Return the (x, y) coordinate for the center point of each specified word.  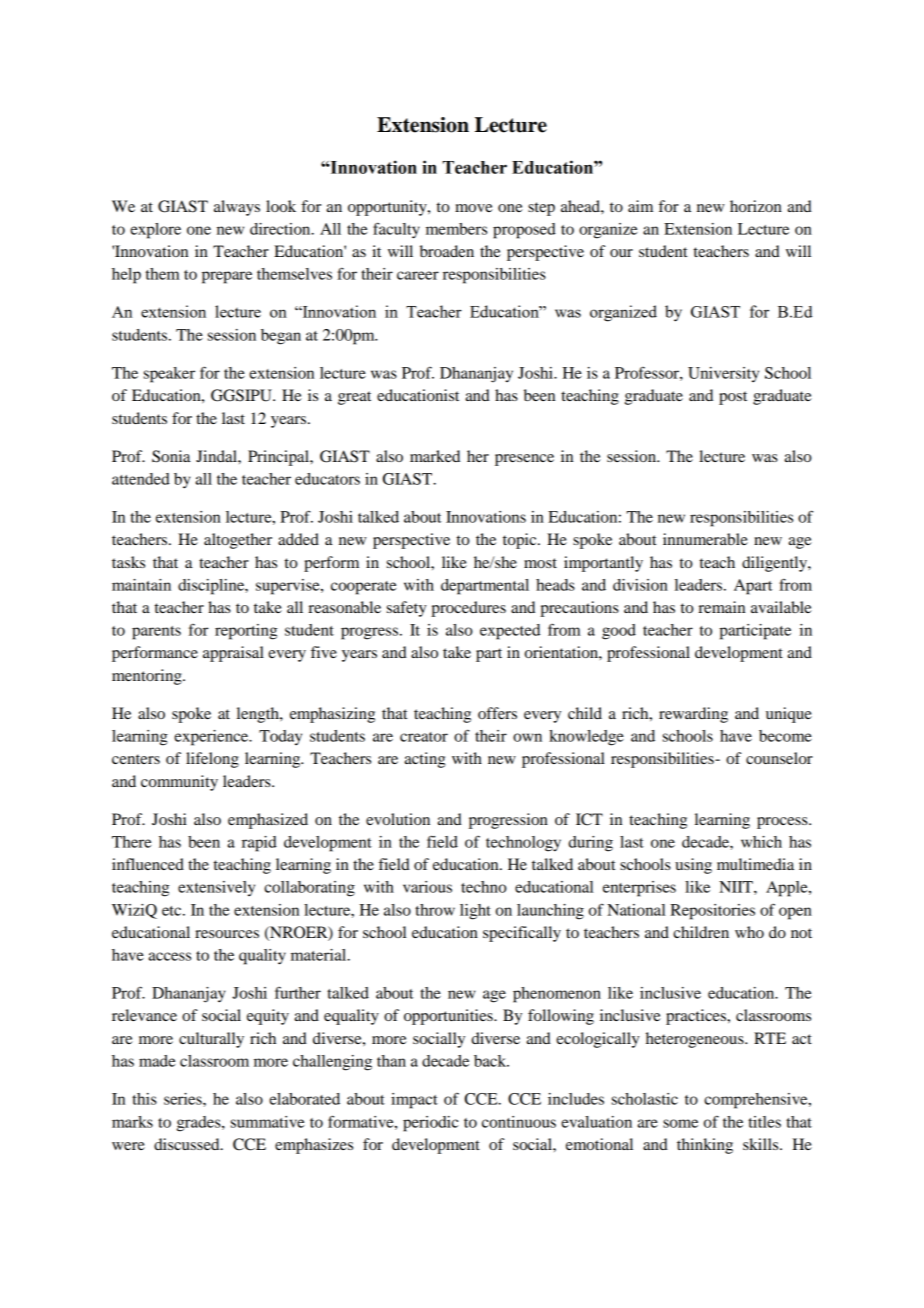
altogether (238, 541)
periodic (430, 1124)
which (761, 842)
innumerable (705, 539)
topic (521, 541)
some (680, 1123)
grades (200, 1124)
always (237, 208)
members (456, 229)
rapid (259, 844)
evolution (398, 819)
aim (640, 206)
